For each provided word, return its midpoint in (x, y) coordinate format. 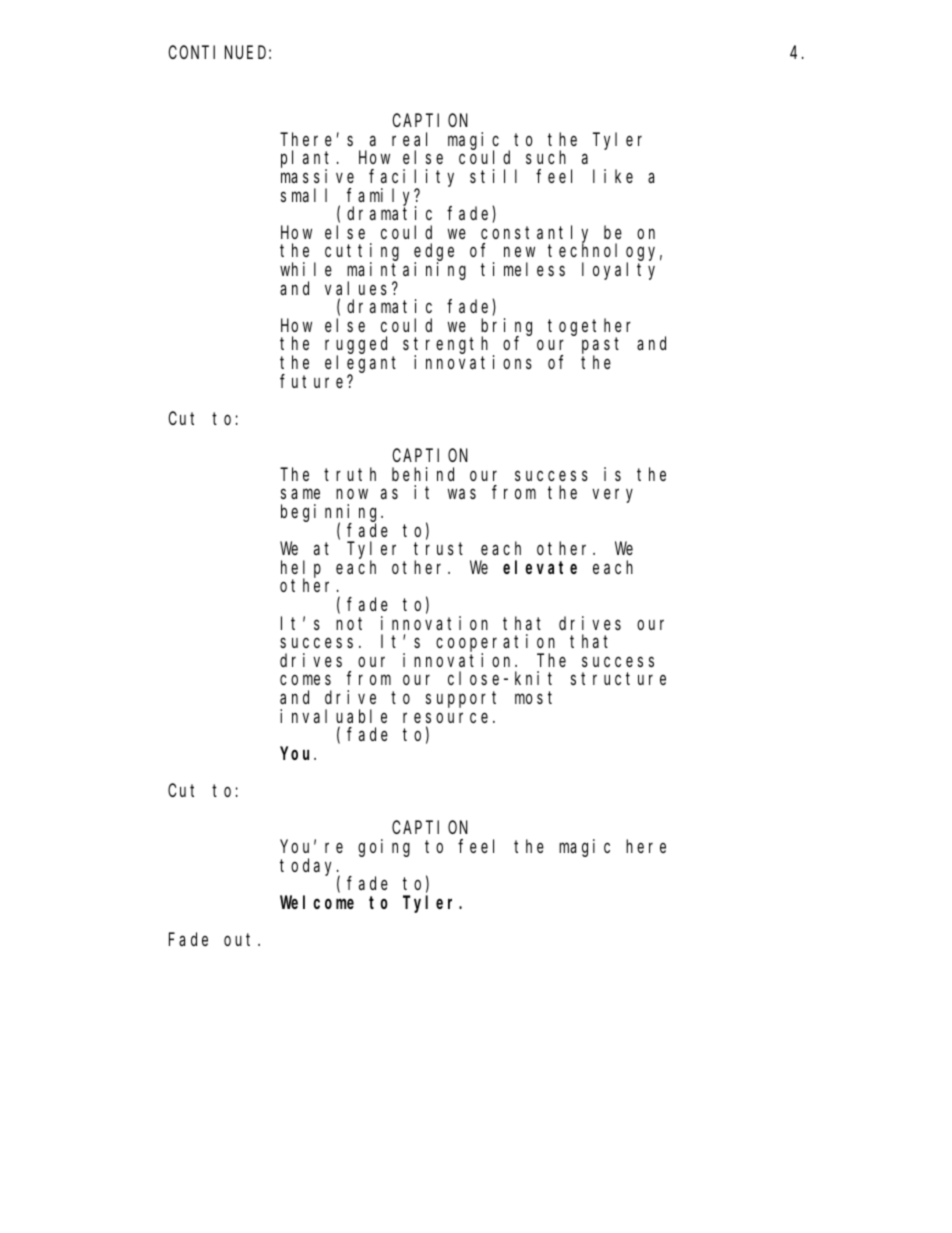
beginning (331, 514)
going (384, 848)
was (462, 494)
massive (317, 176)
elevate (540, 567)
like (613, 176)
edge (434, 253)
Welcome (317, 902)
